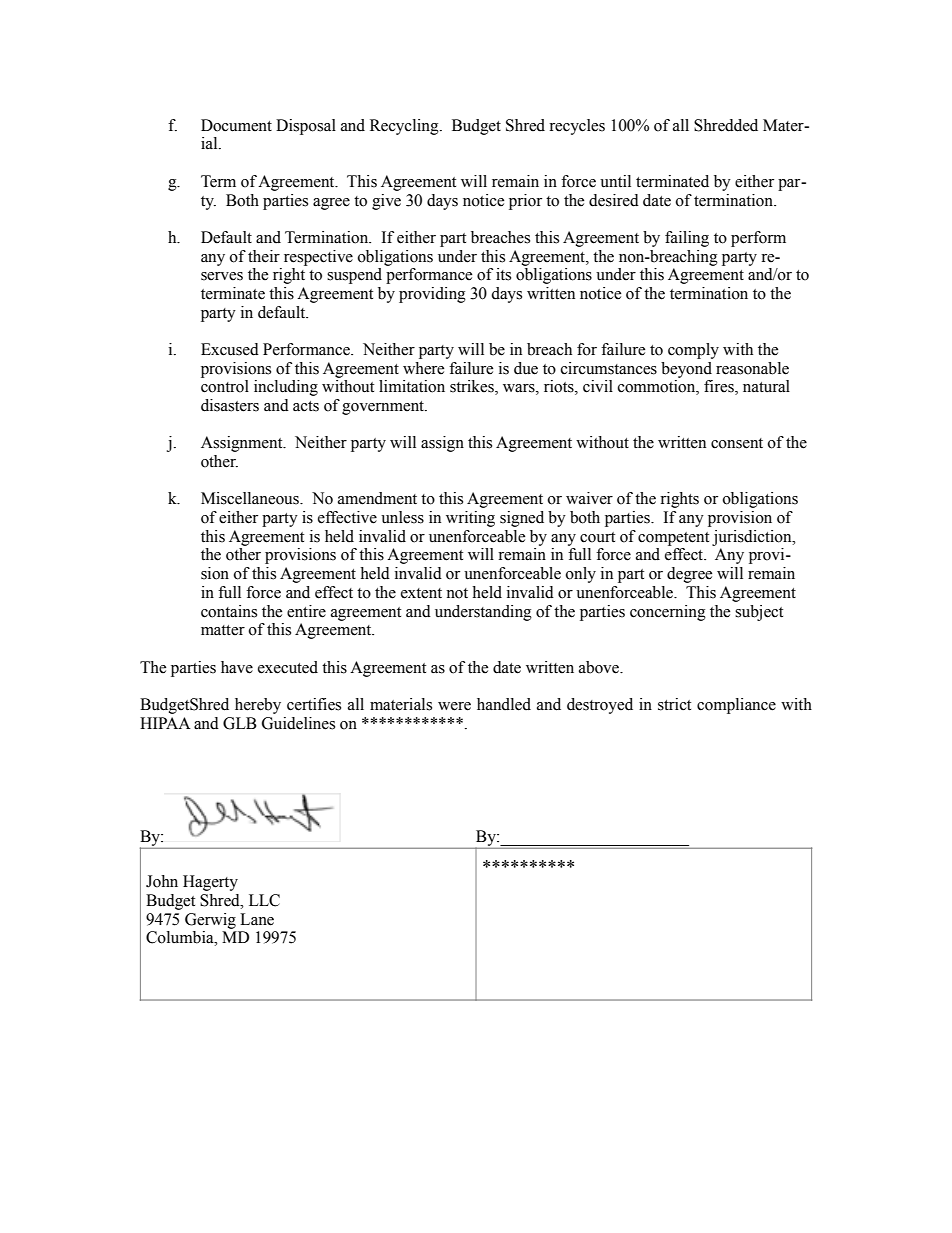  What do you see at coordinates (720, 387) in the image?
I see `fires` at bounding box center [720, 387].
